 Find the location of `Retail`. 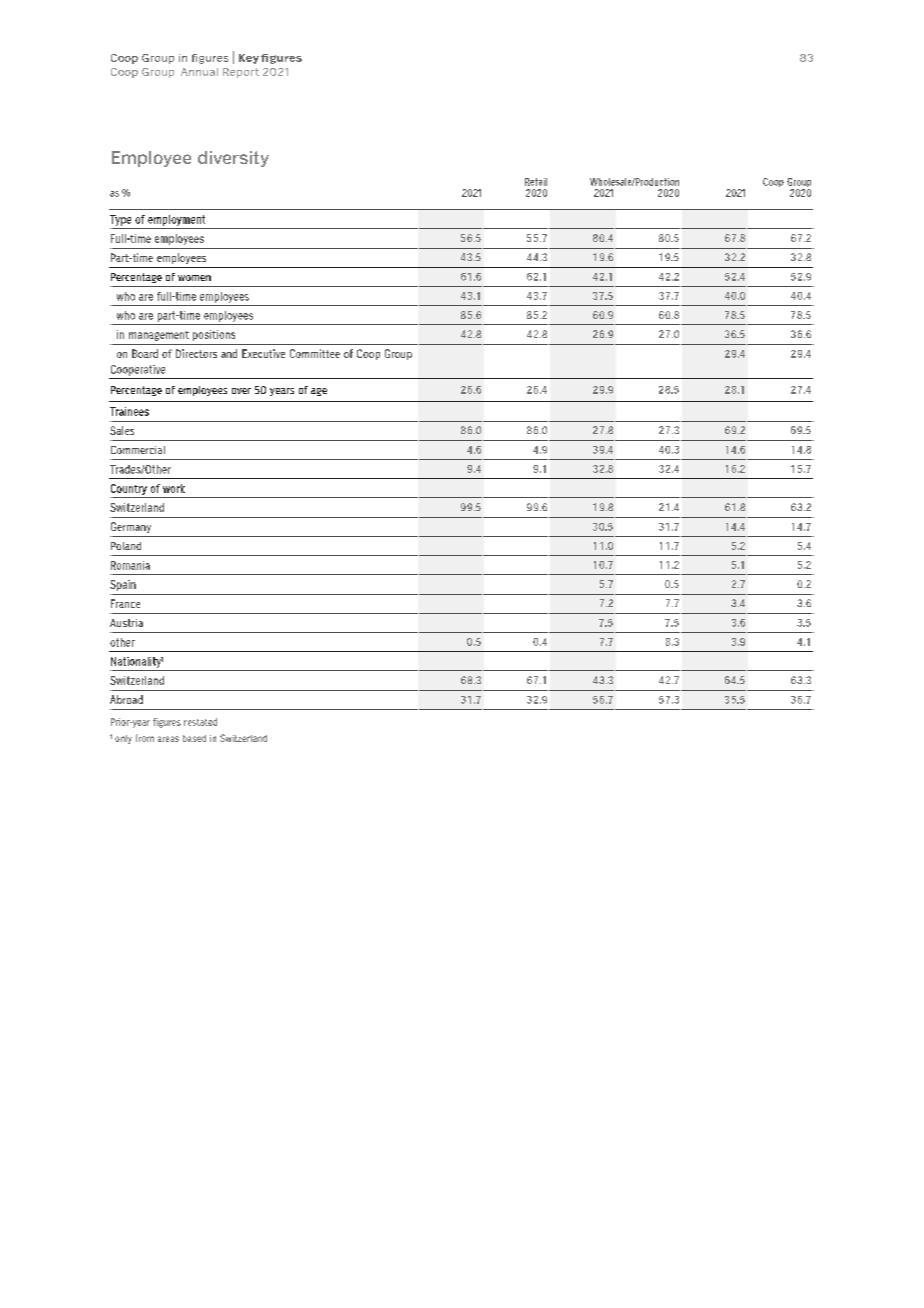

Retail is located at coordinates (536, 182).
